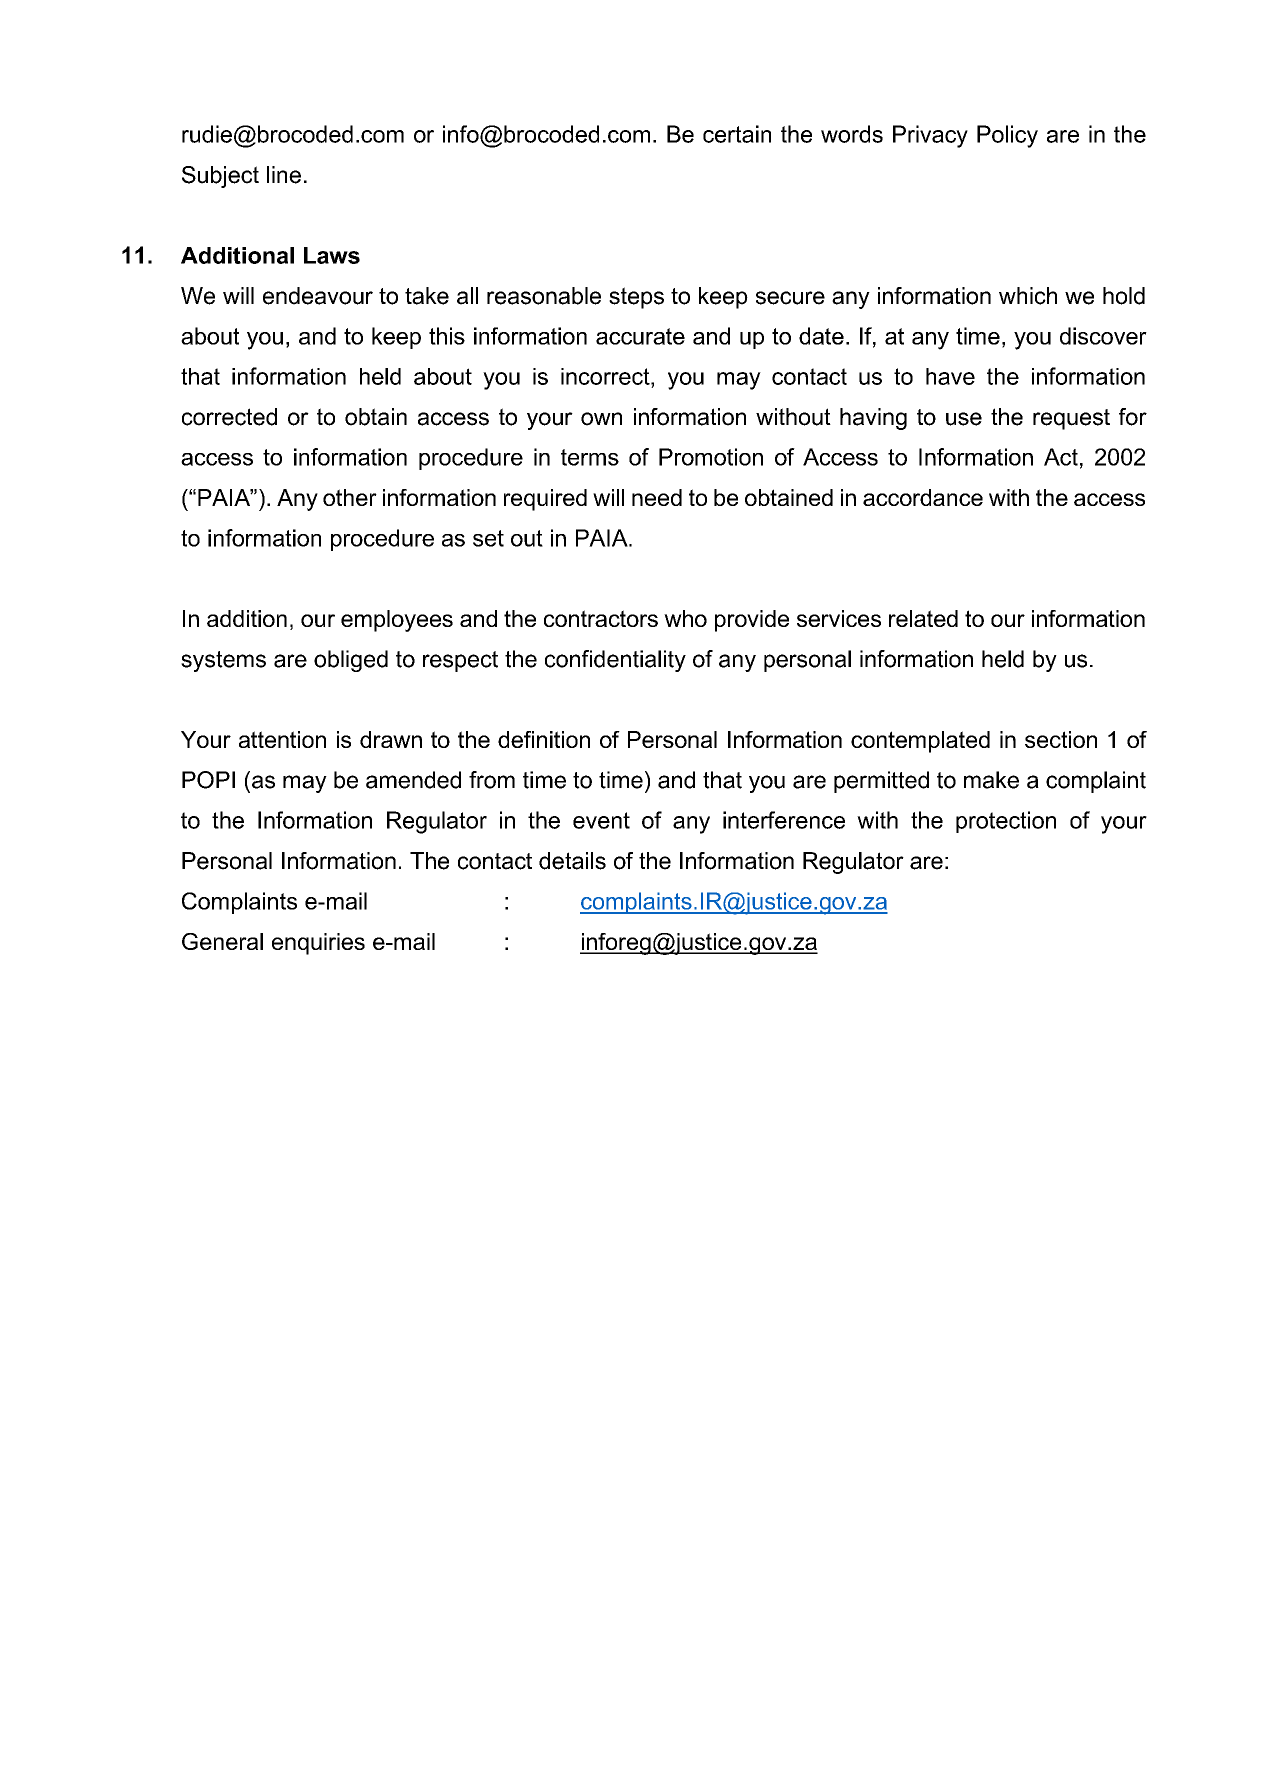 The image size is (1267, 1791). What do you see at coordinates (351, 661) in the screenshot?
I see `obliged` at bounding box center [351, 661].
